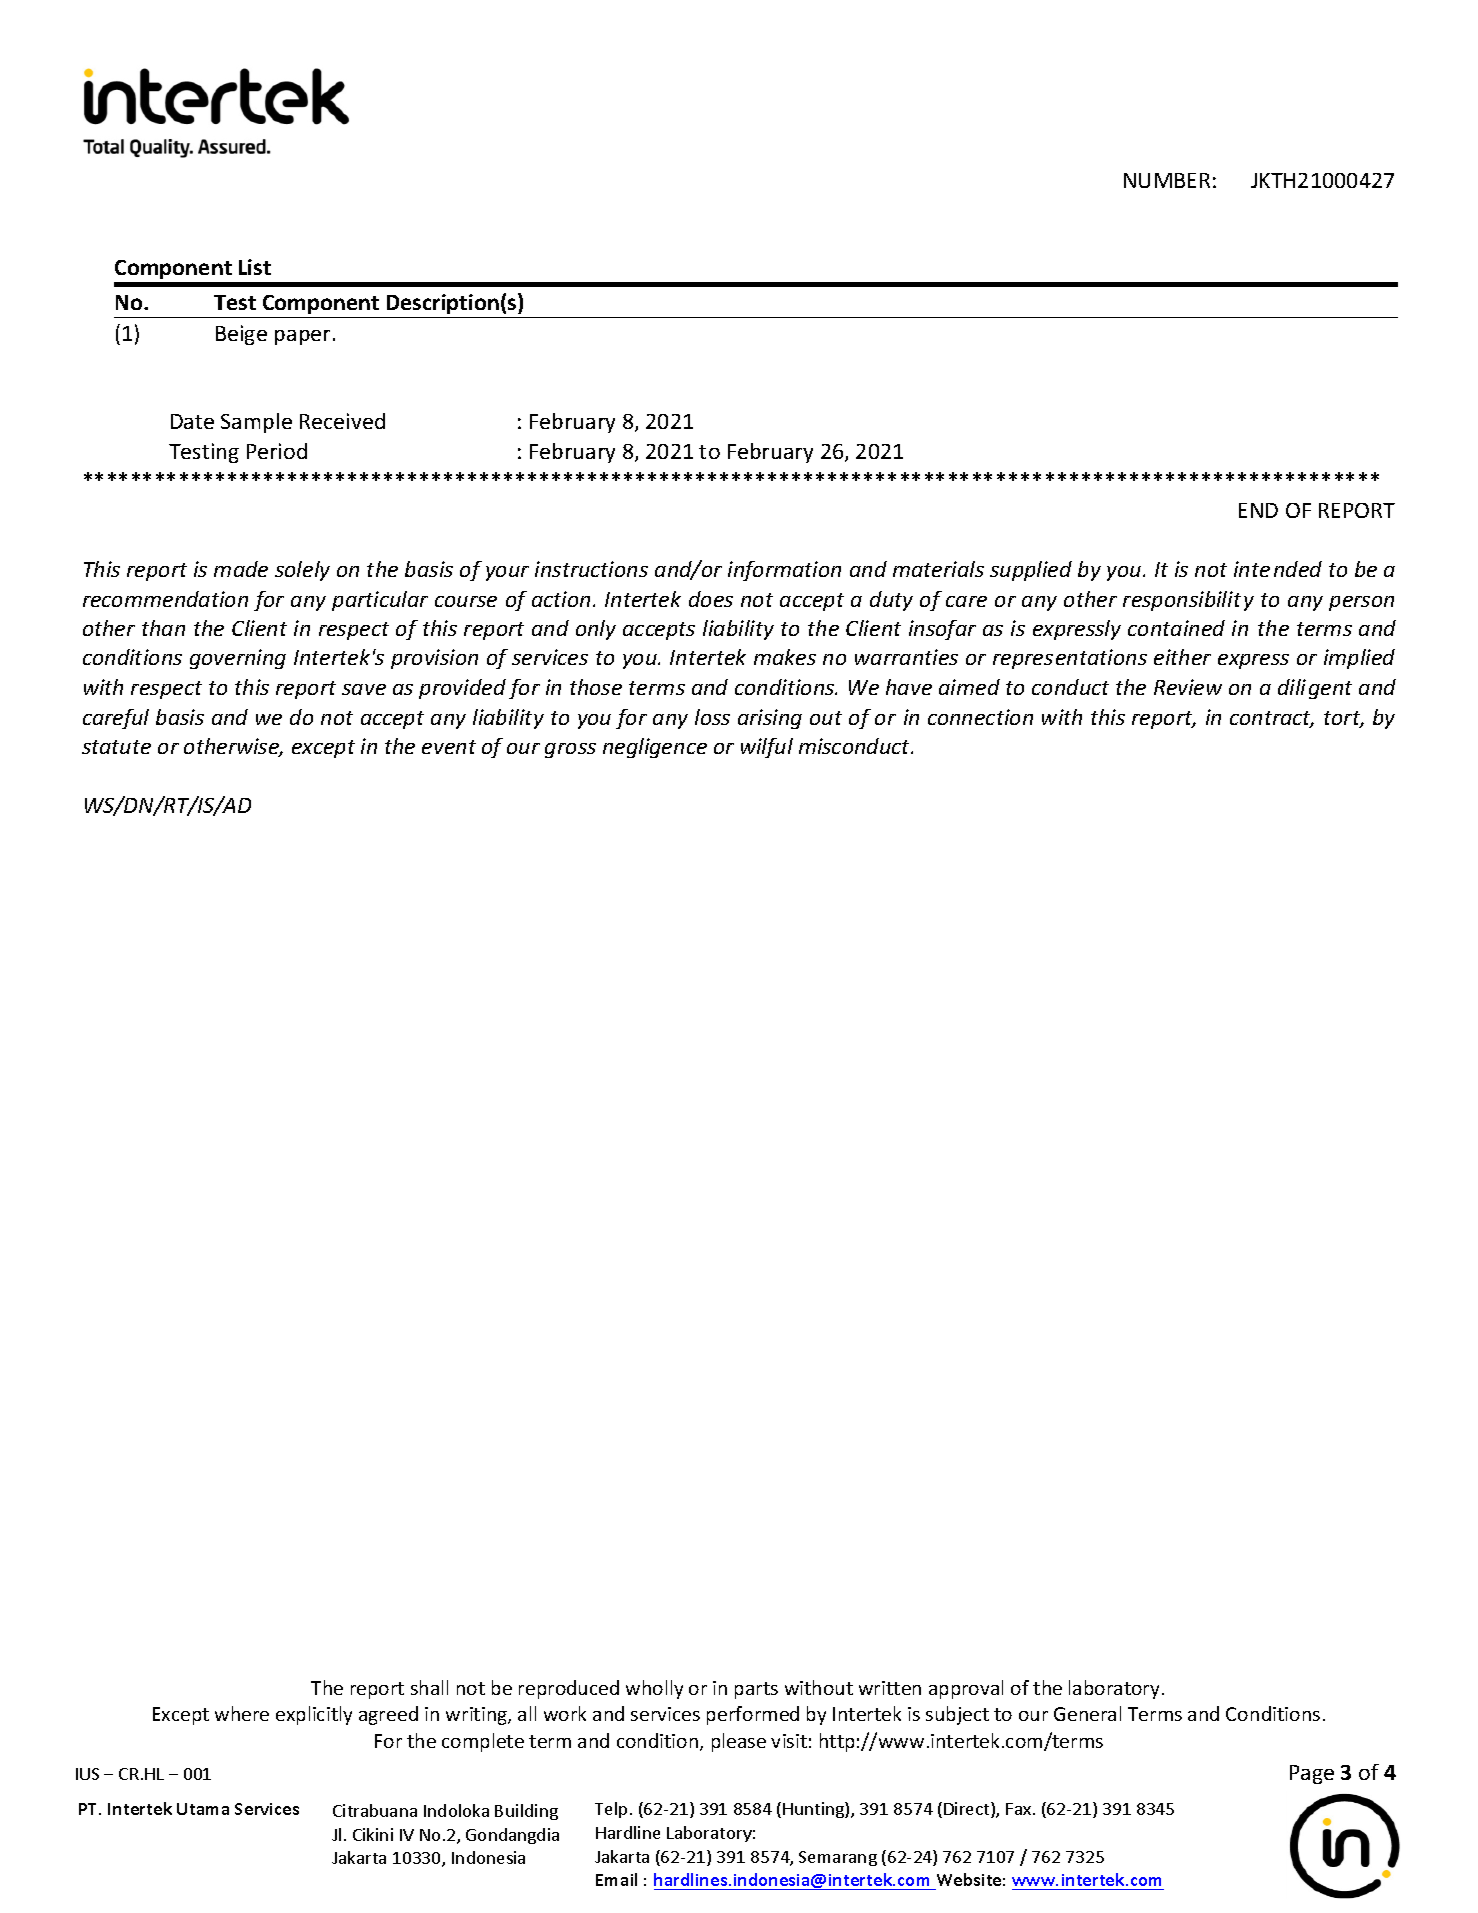 The image size is (1478, 1913). What do you see at coordinates (1167, 180) in the screenshot?
I see `NUMBER` at bounding box center [1167, 180].
